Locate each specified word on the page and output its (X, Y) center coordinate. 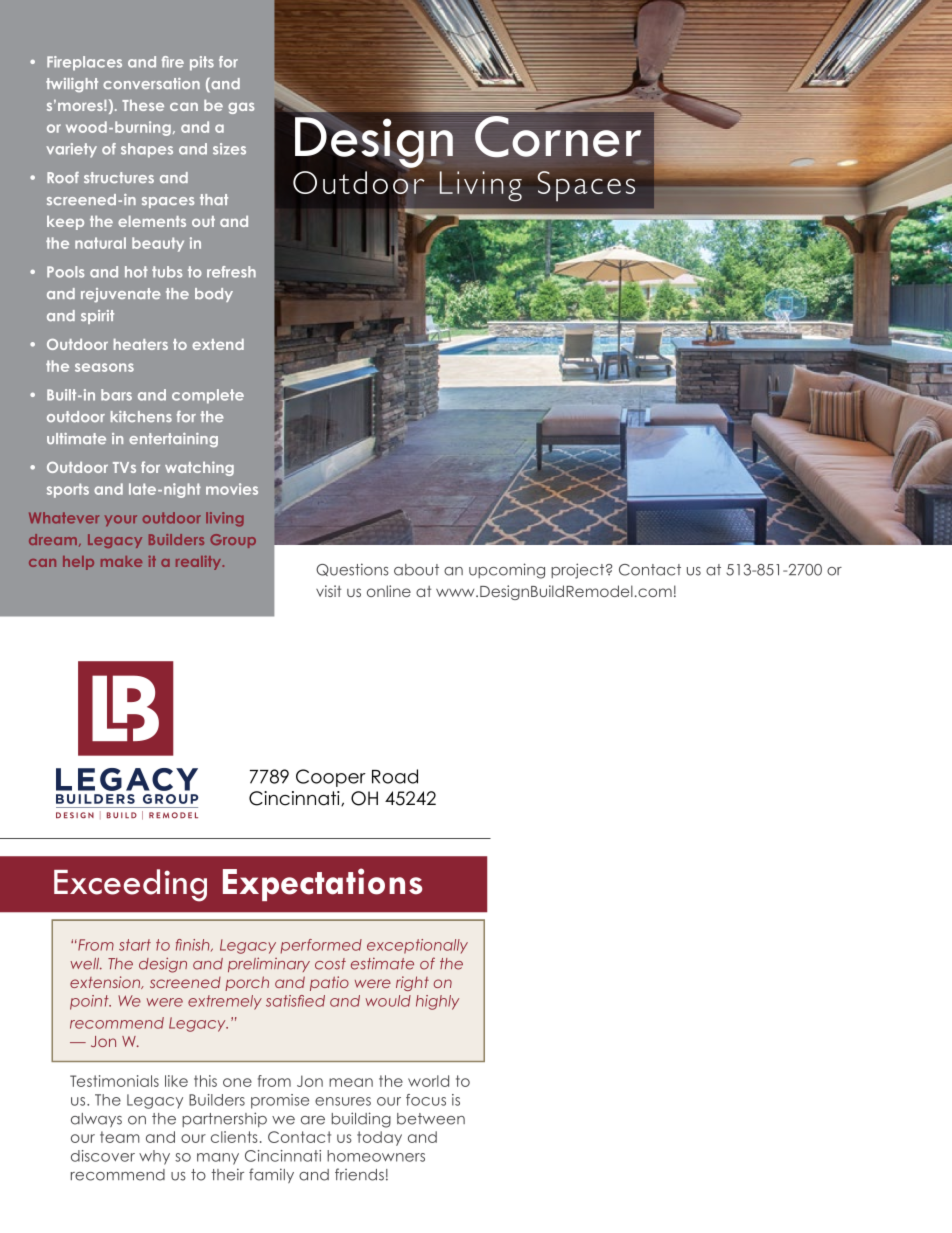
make (121, 561)
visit (328, 591)
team (120, 1137)
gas (241, 108)
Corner (558, 137)
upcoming (507, 571)
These (143, 105)
